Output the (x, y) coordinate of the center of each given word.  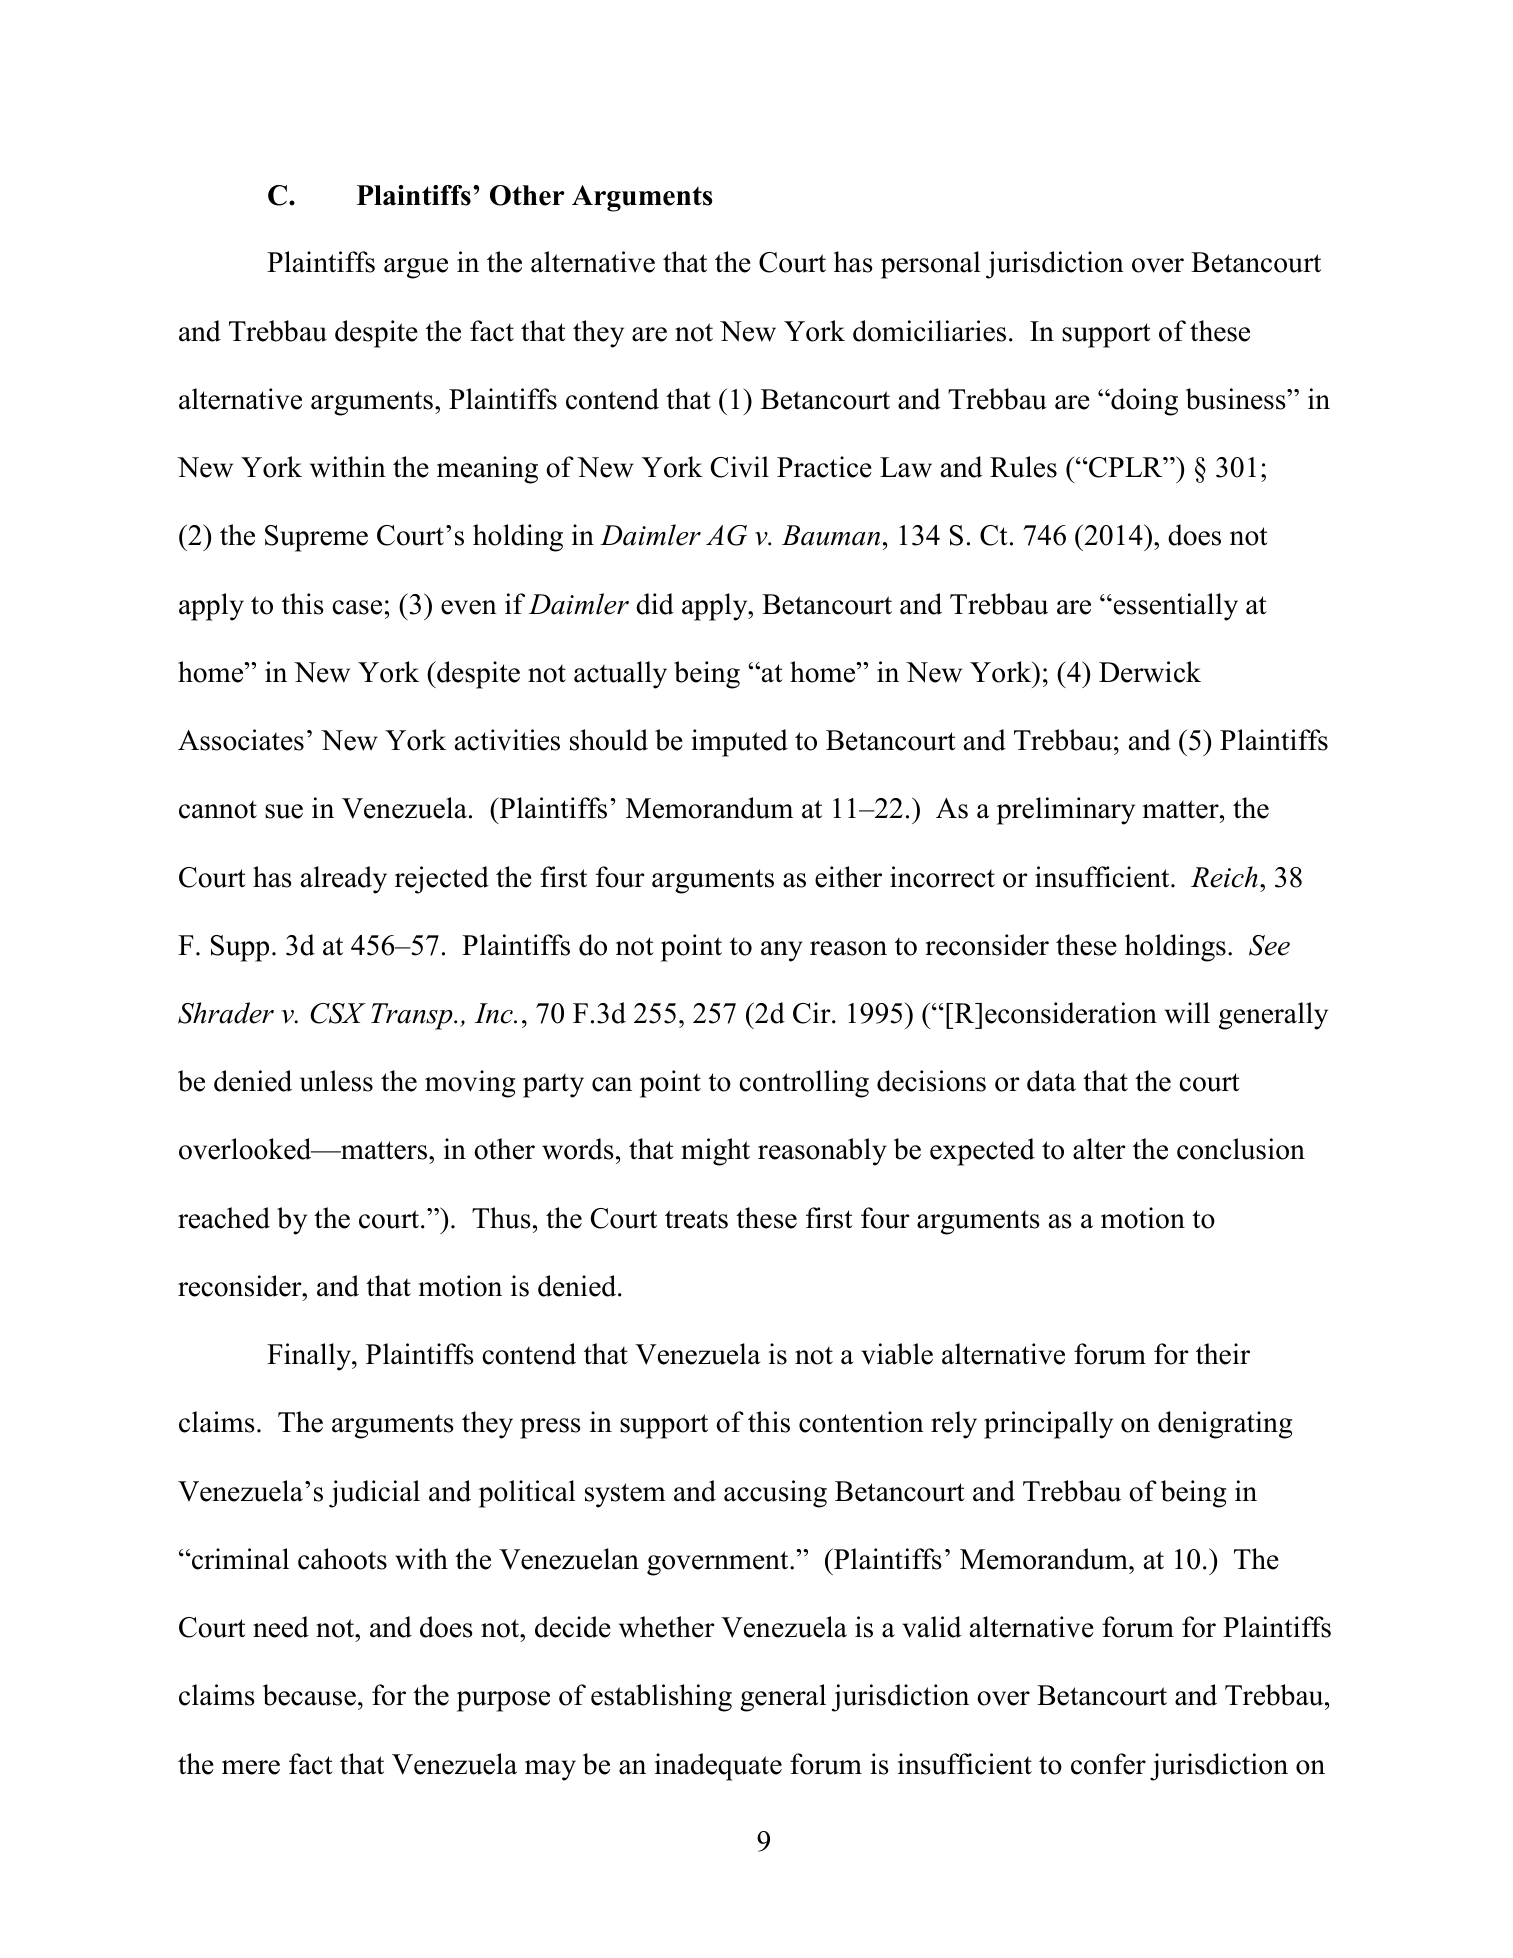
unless (336, 1081)
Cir (813, 1013)
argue (416, 268)
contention (861, 1422)
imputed (739, 743)
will (1187, 1013)
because (309, 1695)
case (357, 607)
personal (931, 265)
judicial (374, 1494)
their (1223, 1354)
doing (1143, 402)
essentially (1174, 607)
